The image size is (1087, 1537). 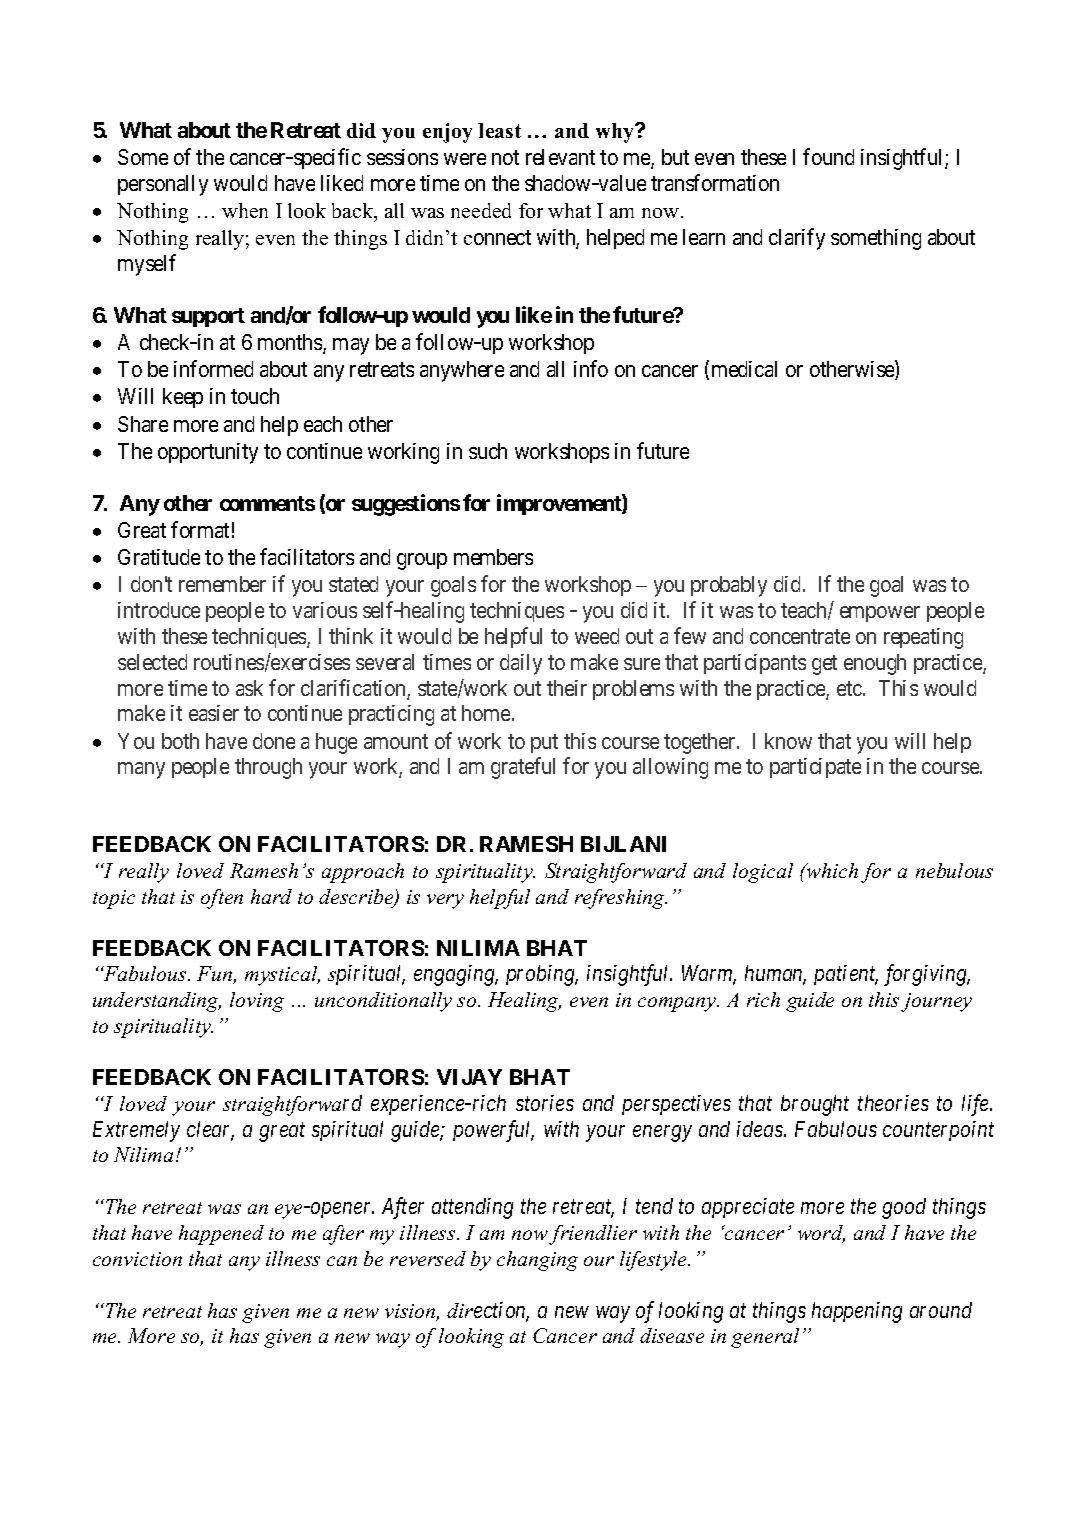 I want to click on refreshing, so click(x=621, y=899).
